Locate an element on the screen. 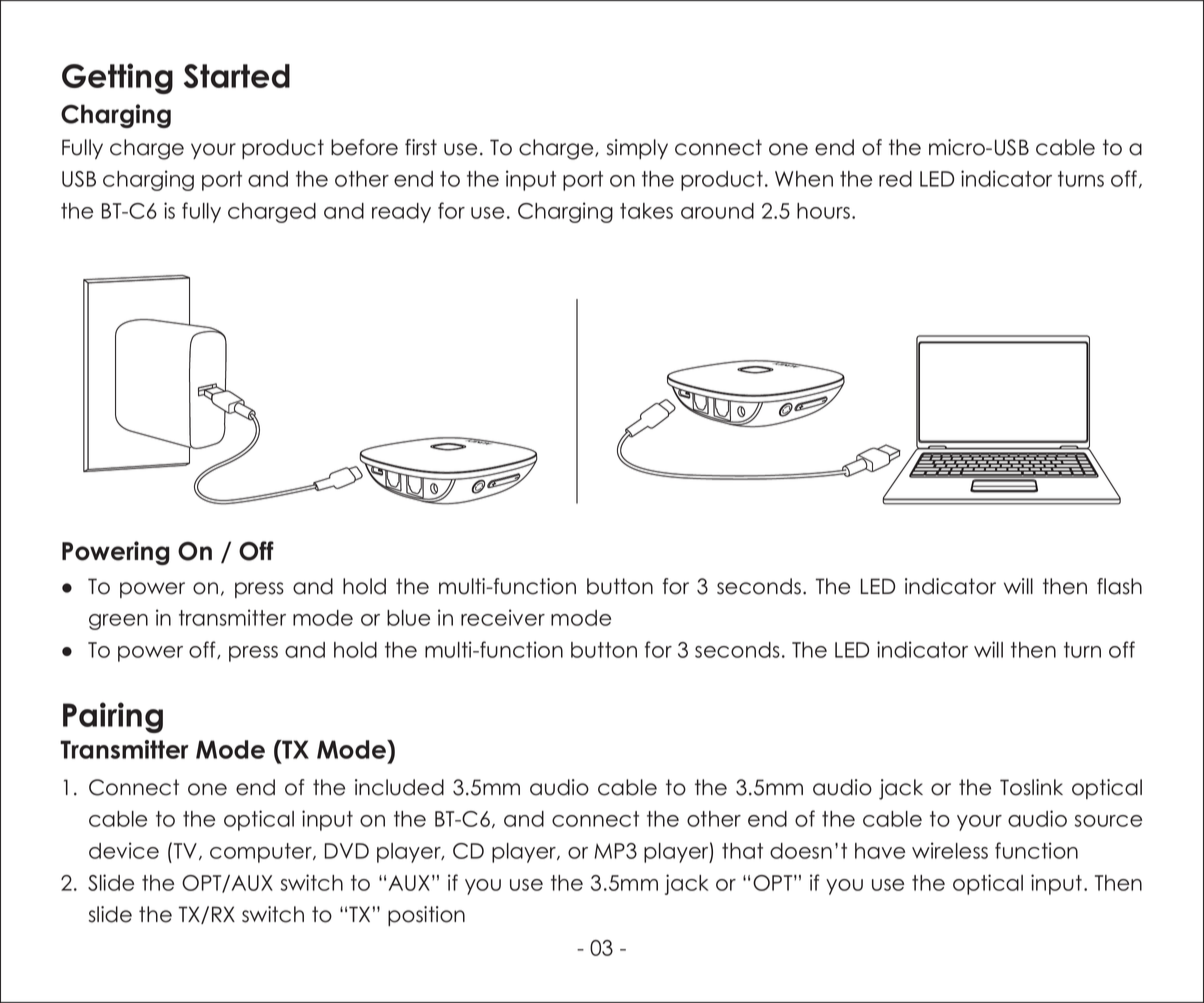 This screenshot has height=1003, width=1204. receiver is located at coordinates (503, 617).
